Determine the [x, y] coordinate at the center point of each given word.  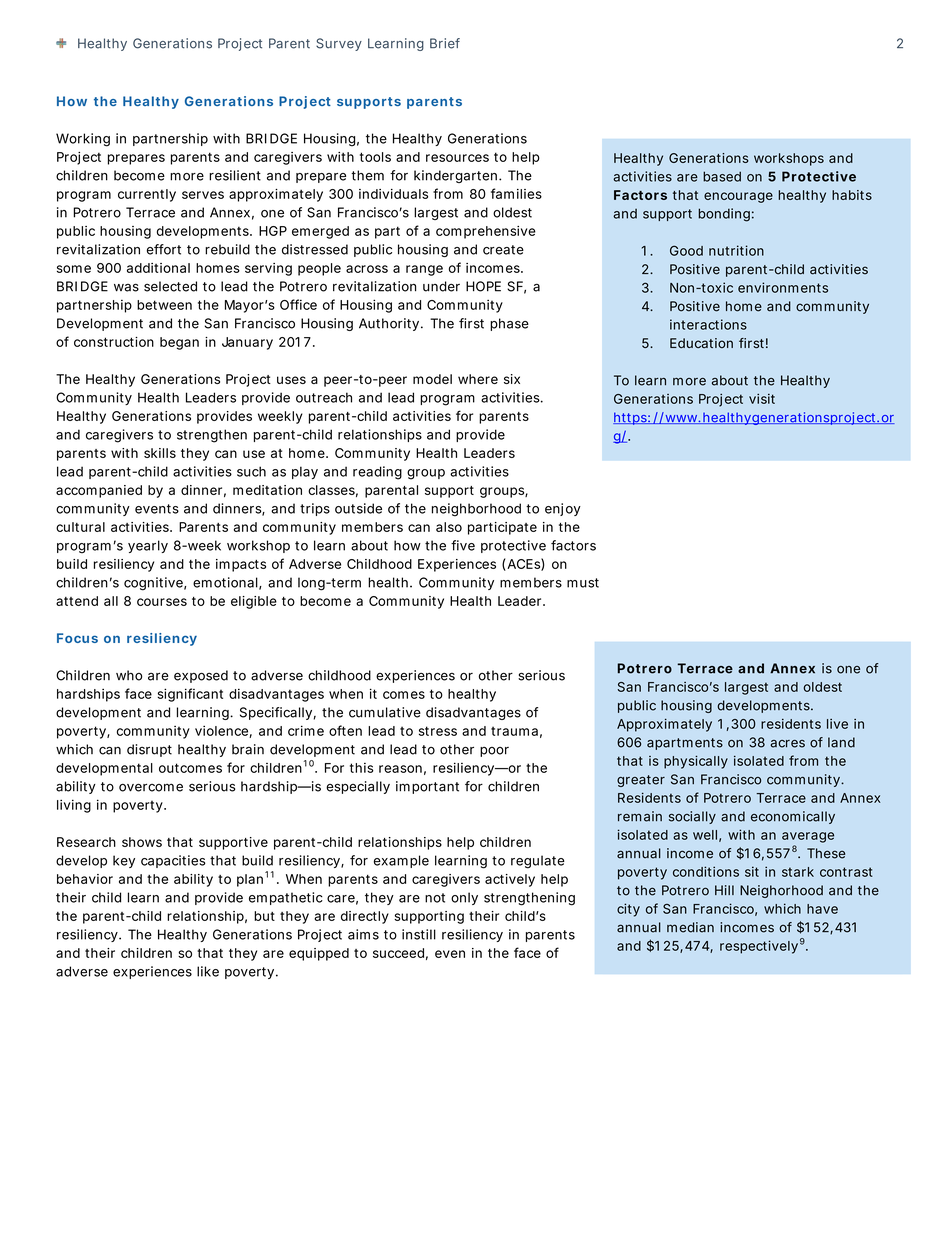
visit [762, 399]
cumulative [385, 712]
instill [419, 934]
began [179, 343]
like [208, 971]
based [722, 176]
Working [83, 140]
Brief [445, 43]
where [478, 379]
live [837, 724]
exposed [201, 676]
